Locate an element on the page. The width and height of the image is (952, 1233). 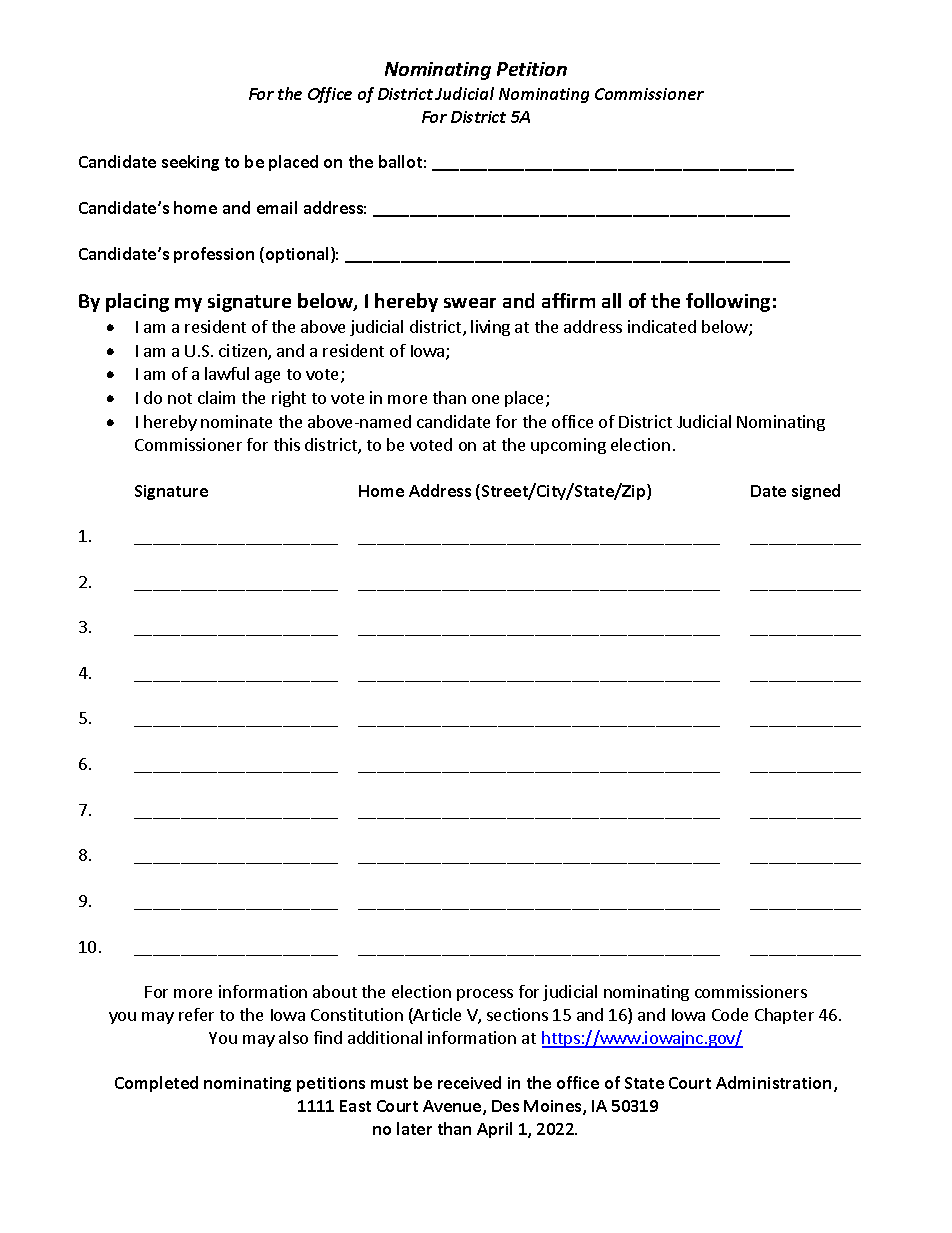
signed is located at coordinates (816, 492).
